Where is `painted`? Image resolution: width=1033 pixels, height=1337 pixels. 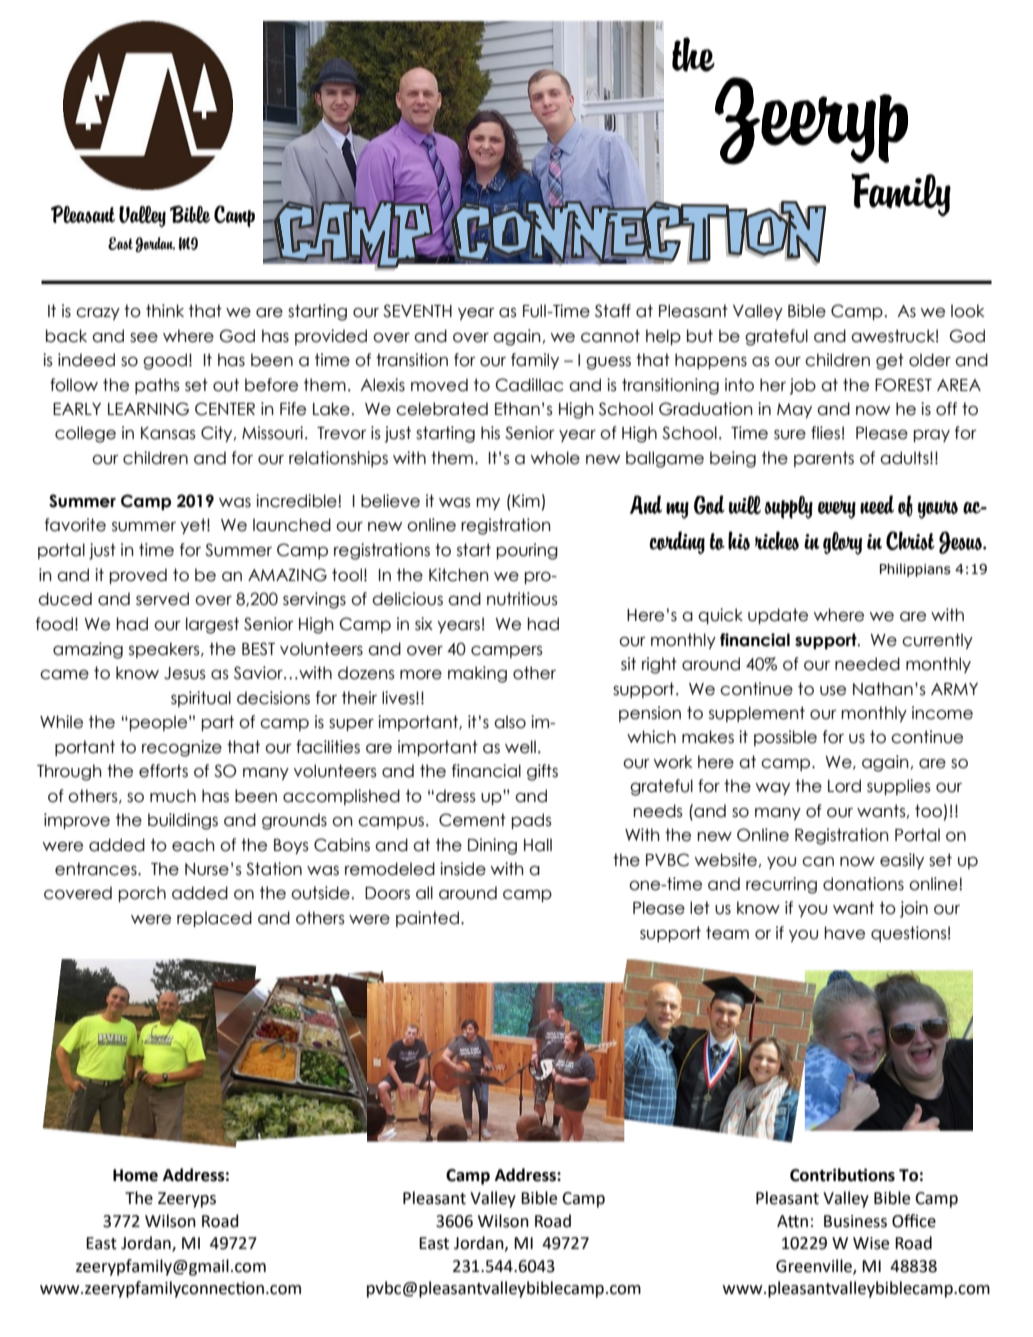 painted is located at coordinates (427, 919).
